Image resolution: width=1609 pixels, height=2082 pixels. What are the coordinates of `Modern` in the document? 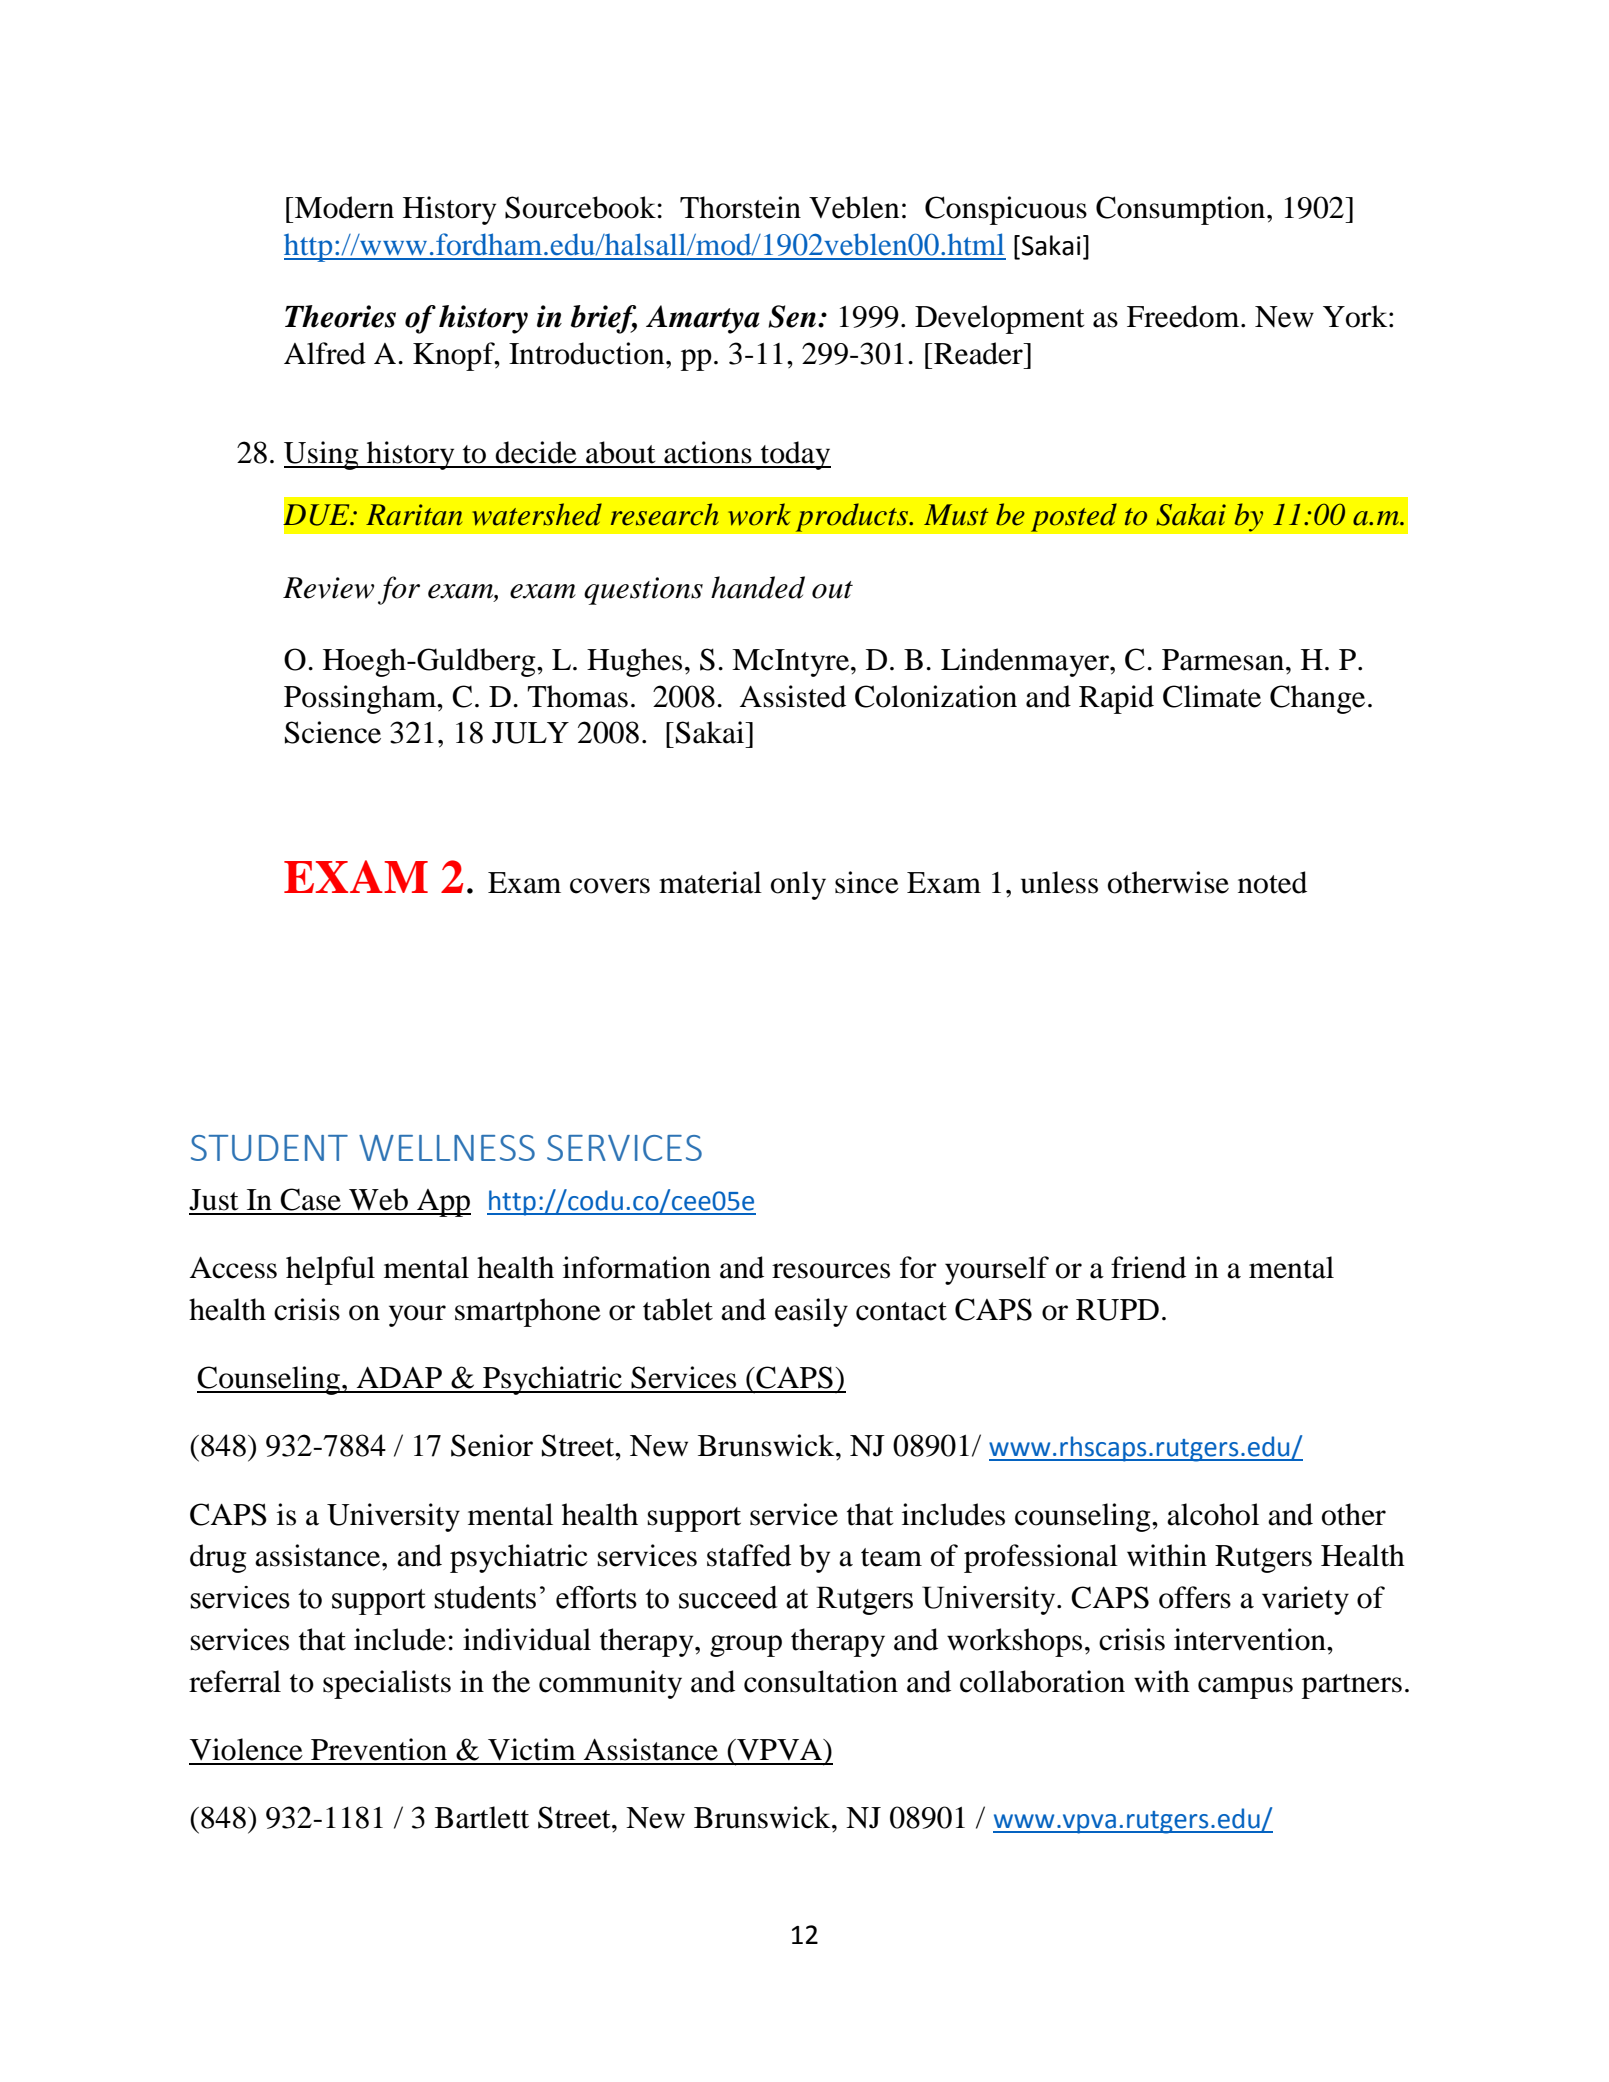 It's located at (344, 207).
